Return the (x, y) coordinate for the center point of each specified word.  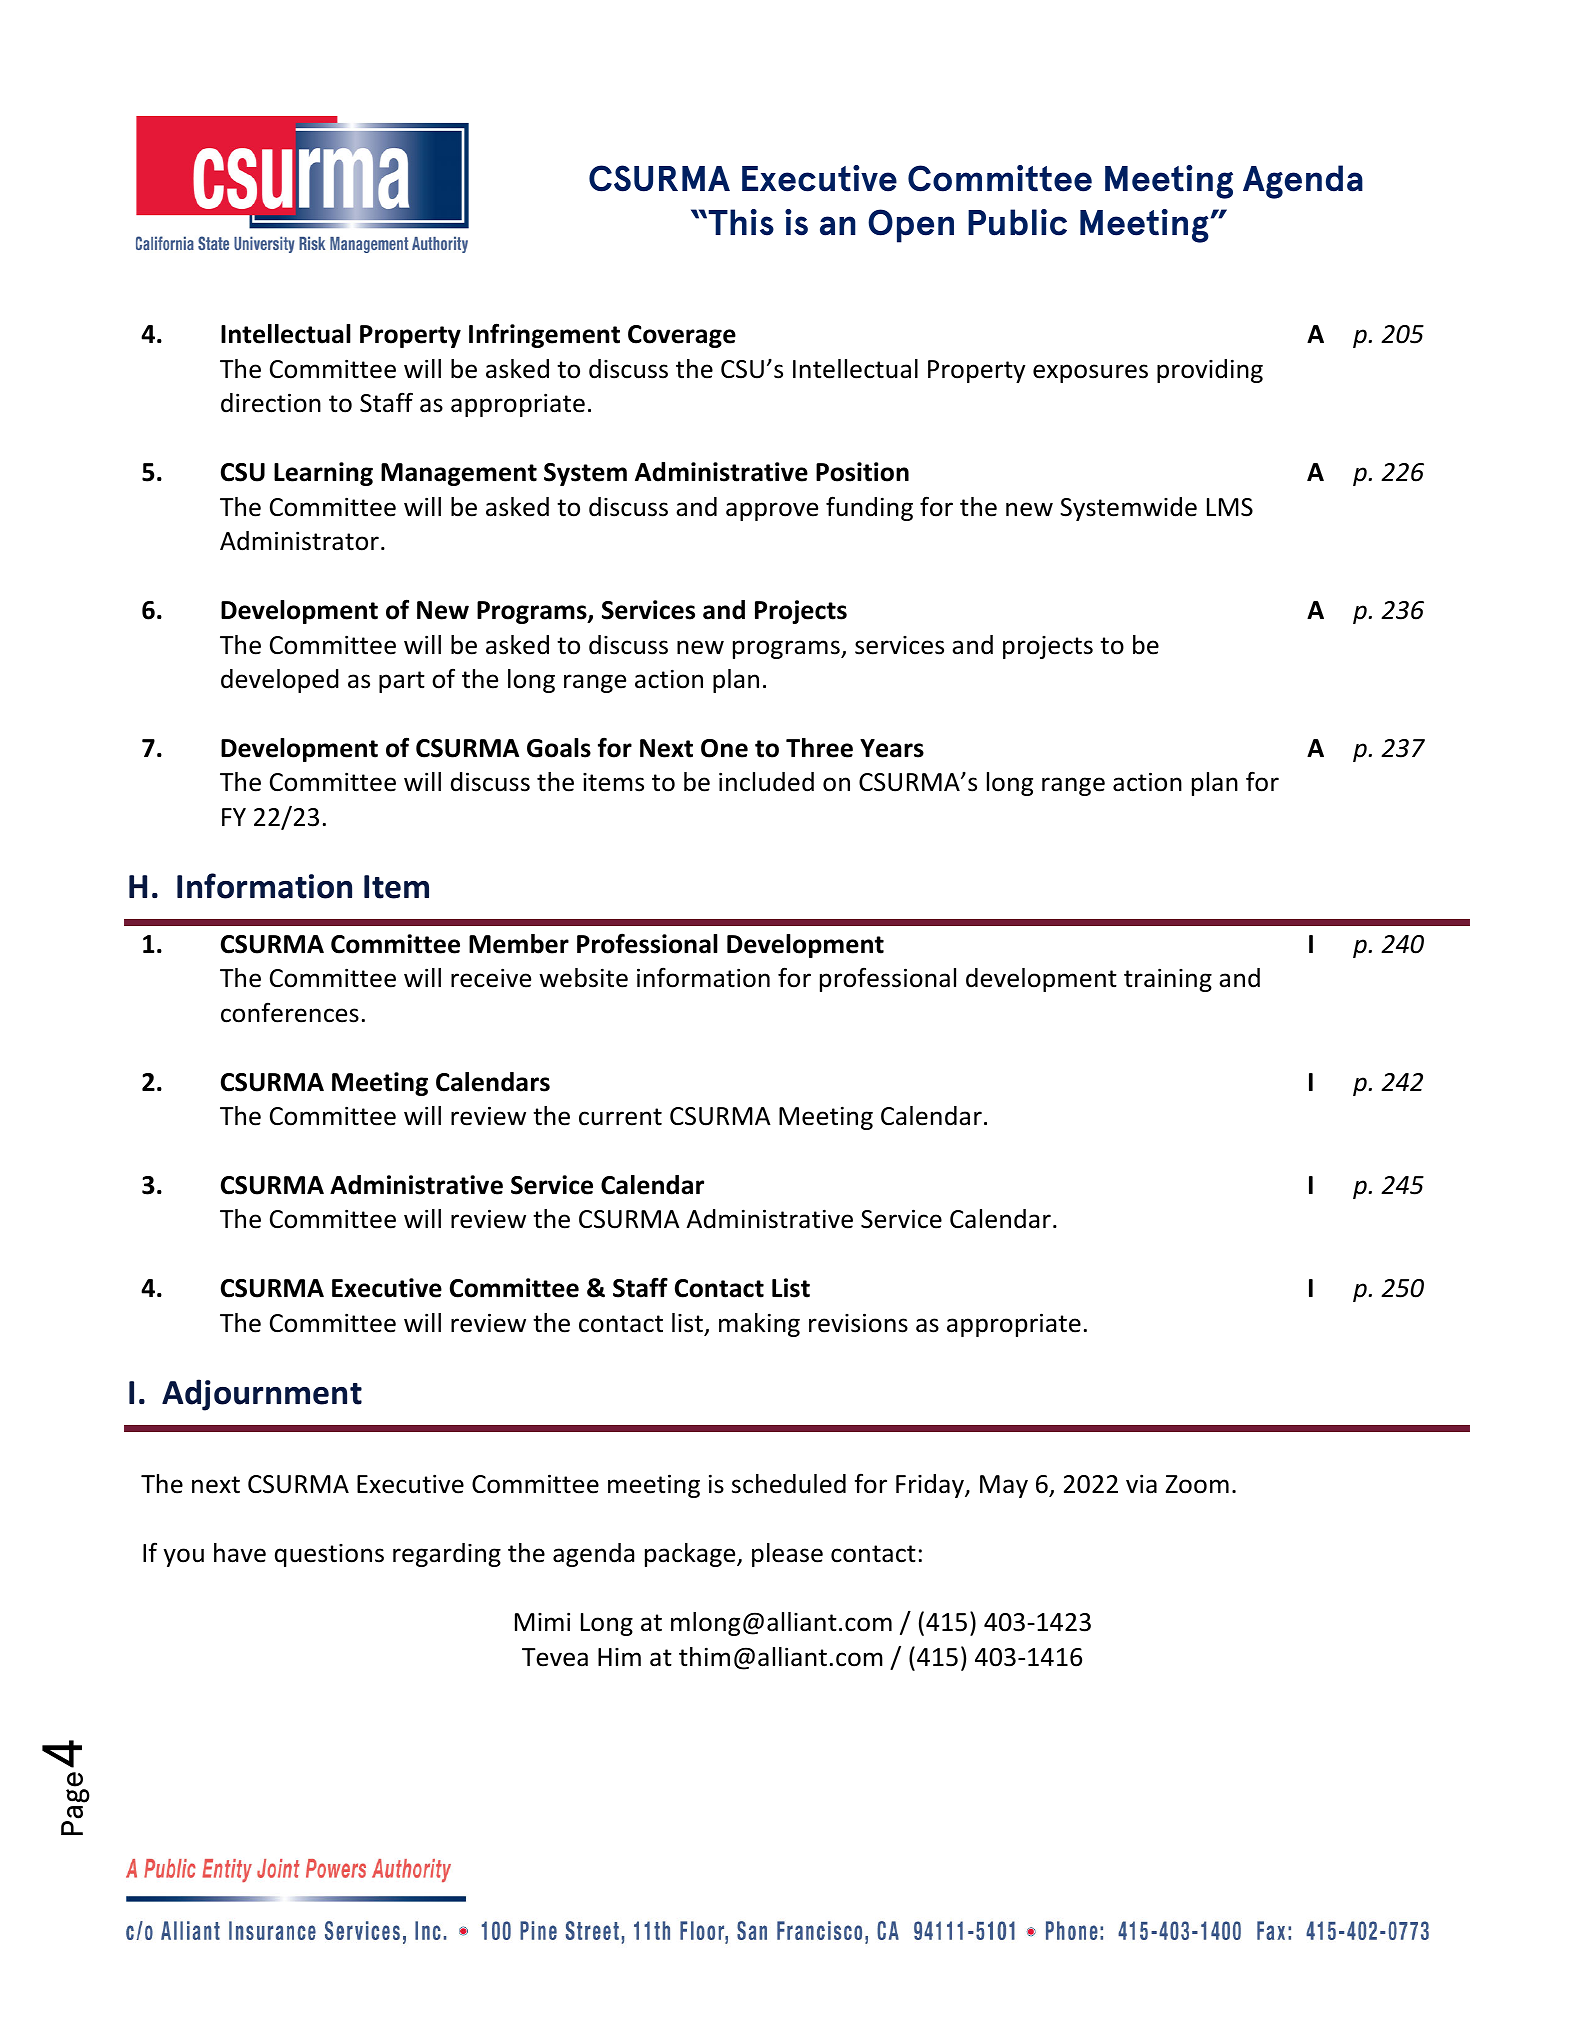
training (1168, 980)
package (691, 1555)
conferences (290, 1012)
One (724, 748)
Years (892, 748)
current (620, 1117)
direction (271, 403)
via (1141, 1484)
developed (280, 681)
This (741, 222)
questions (329, 1555)
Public (1017, 222)
